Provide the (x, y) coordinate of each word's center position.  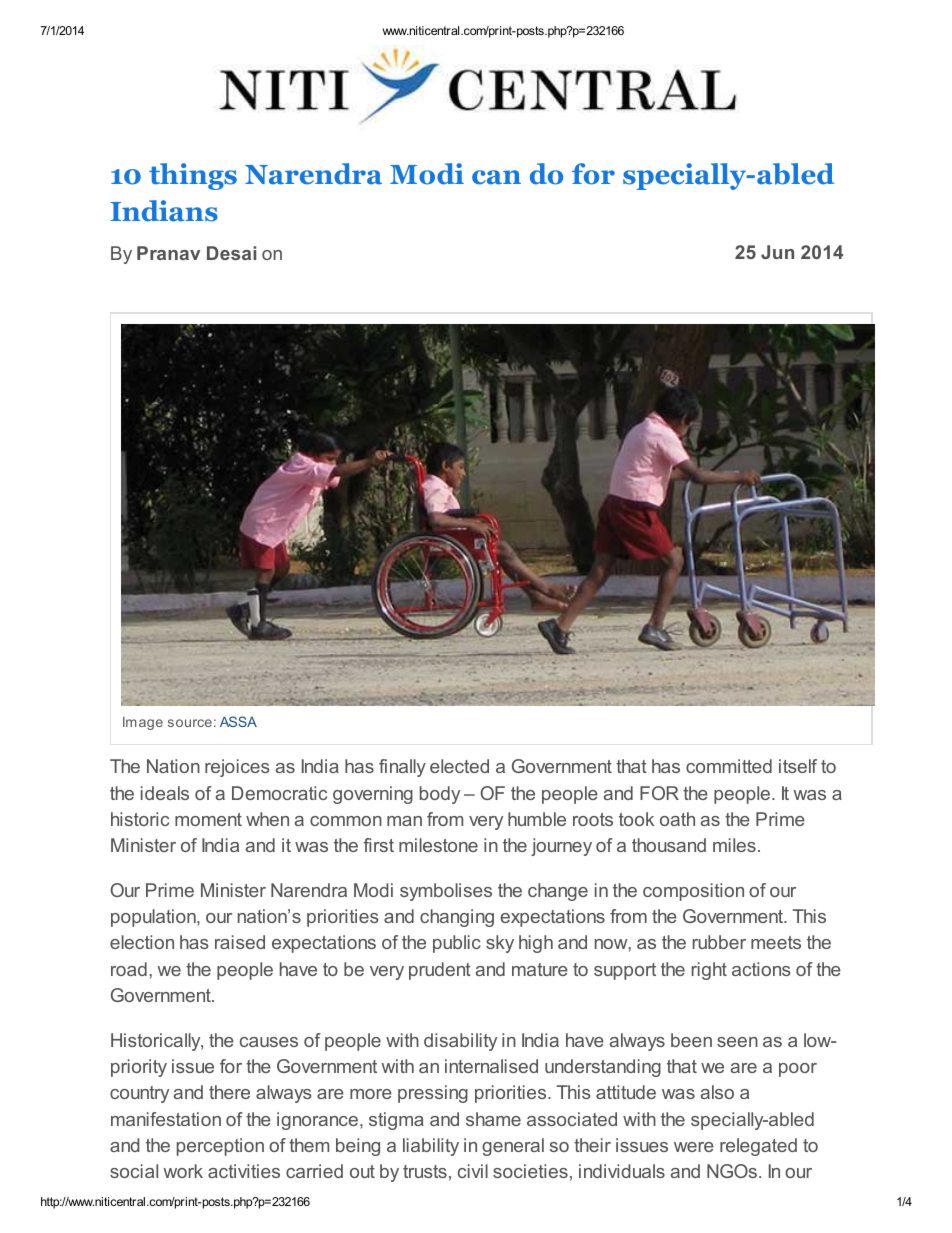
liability (431, 1147)
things (193, 176)
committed (729, 766)
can (496, 177)
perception (220, 1147)
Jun (777, 252)
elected (459, 766)
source (190, 723)
